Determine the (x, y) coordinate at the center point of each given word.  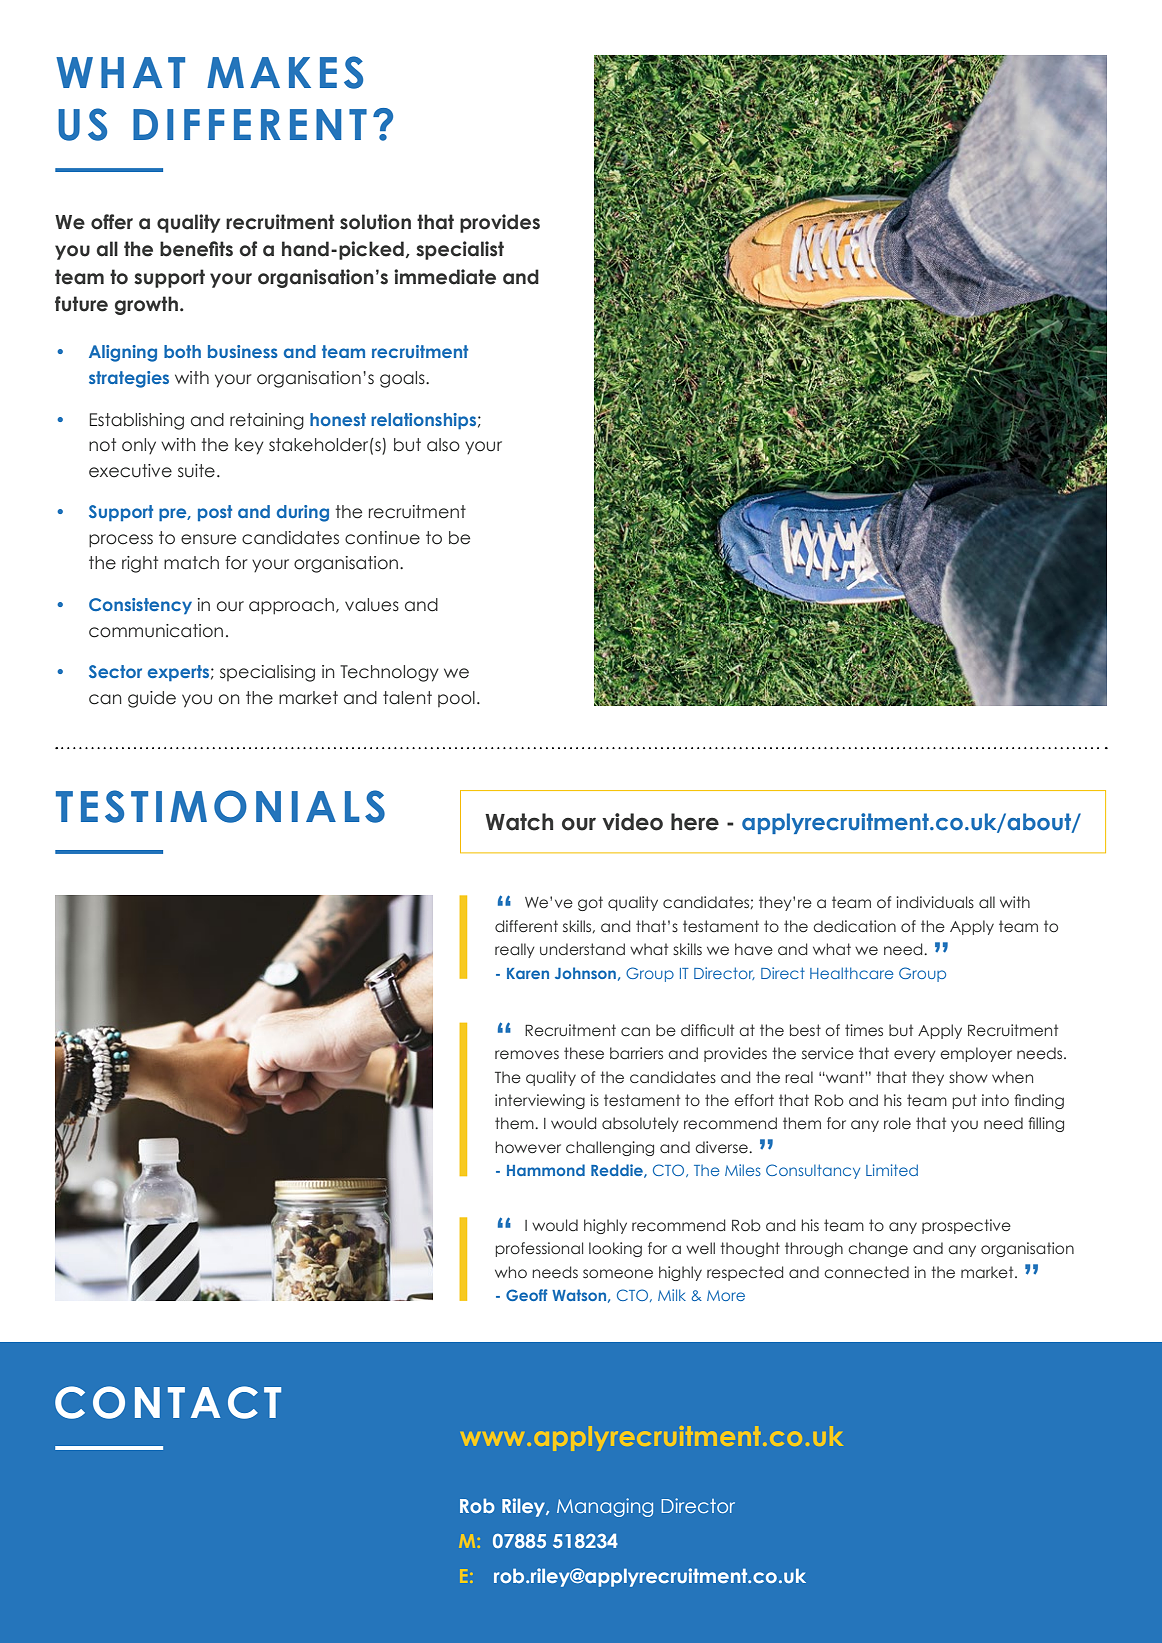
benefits (196, 249)
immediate (445, 277)
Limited (892, 1170)
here (695, 822)
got (590, 903)
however (528, 1147)
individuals (935, 902)
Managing (605, 1507)
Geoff (527, 1295)
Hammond (546, 1170)
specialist (460, 250)
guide (152, 699)
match (191, 563)
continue (382, 538)
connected (866, 1272)
